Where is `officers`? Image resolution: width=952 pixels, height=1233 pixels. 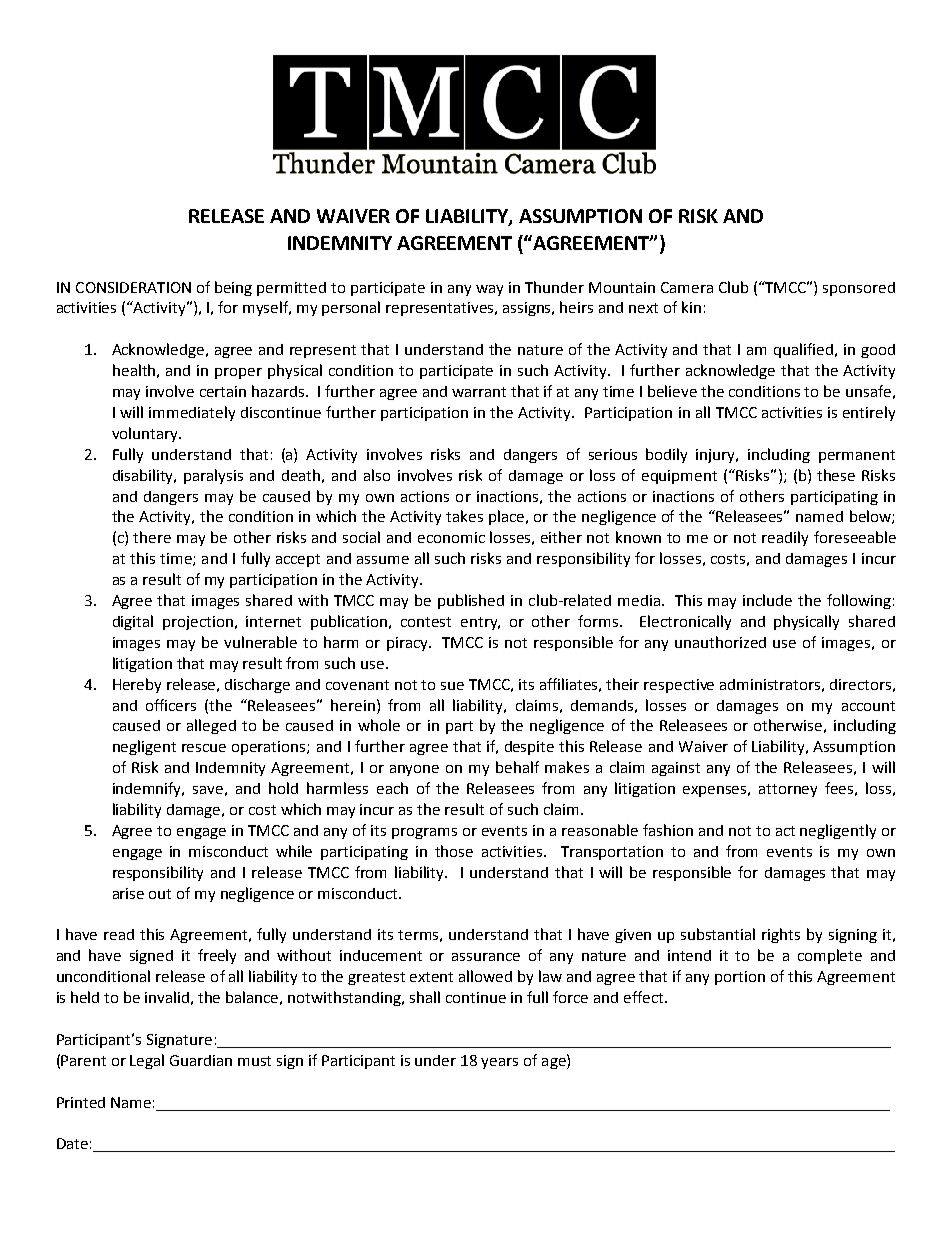
officers is located at coordinates (171, 705).
